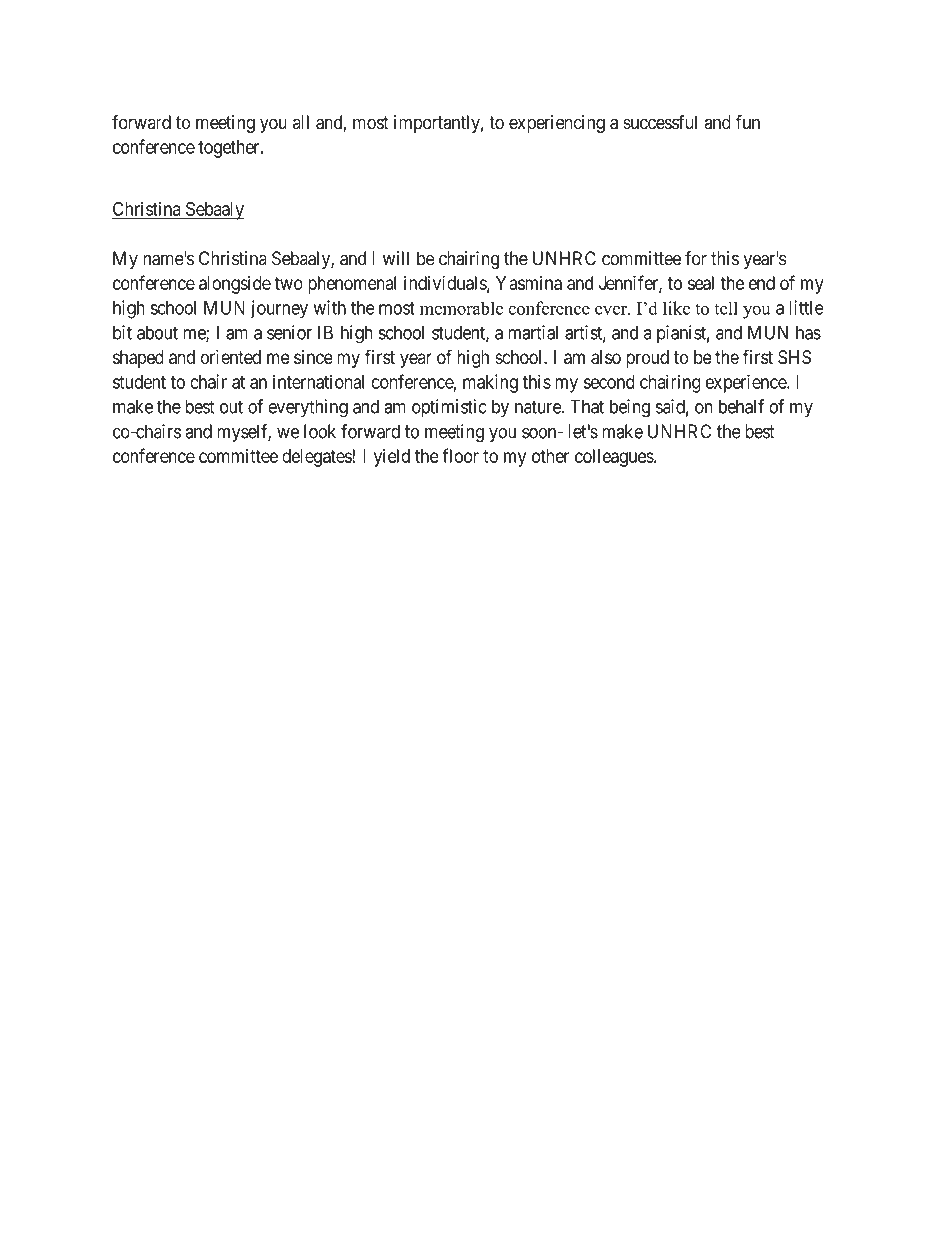  What do you see at coordinates (557, 124) in the image?
I see `experiencing` at bounding box center [557, 124].
